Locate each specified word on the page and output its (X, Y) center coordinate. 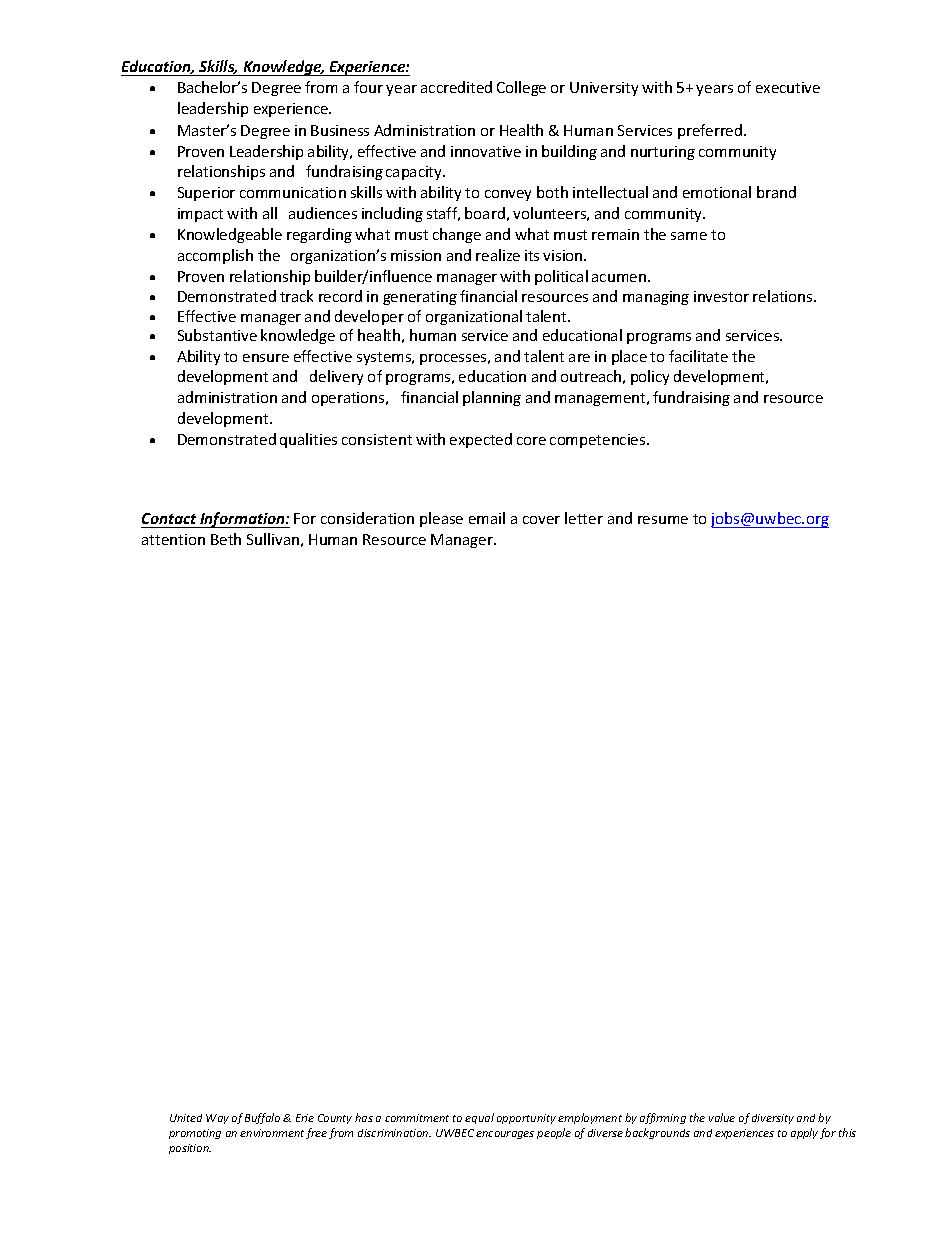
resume (663, 520)
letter (584, 518)
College (521, 88)
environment (272, 1133)
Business (340, 130)
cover (541, 520)
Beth (226, 539)
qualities (308, 440)
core (531, 441)
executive (788, 87)
